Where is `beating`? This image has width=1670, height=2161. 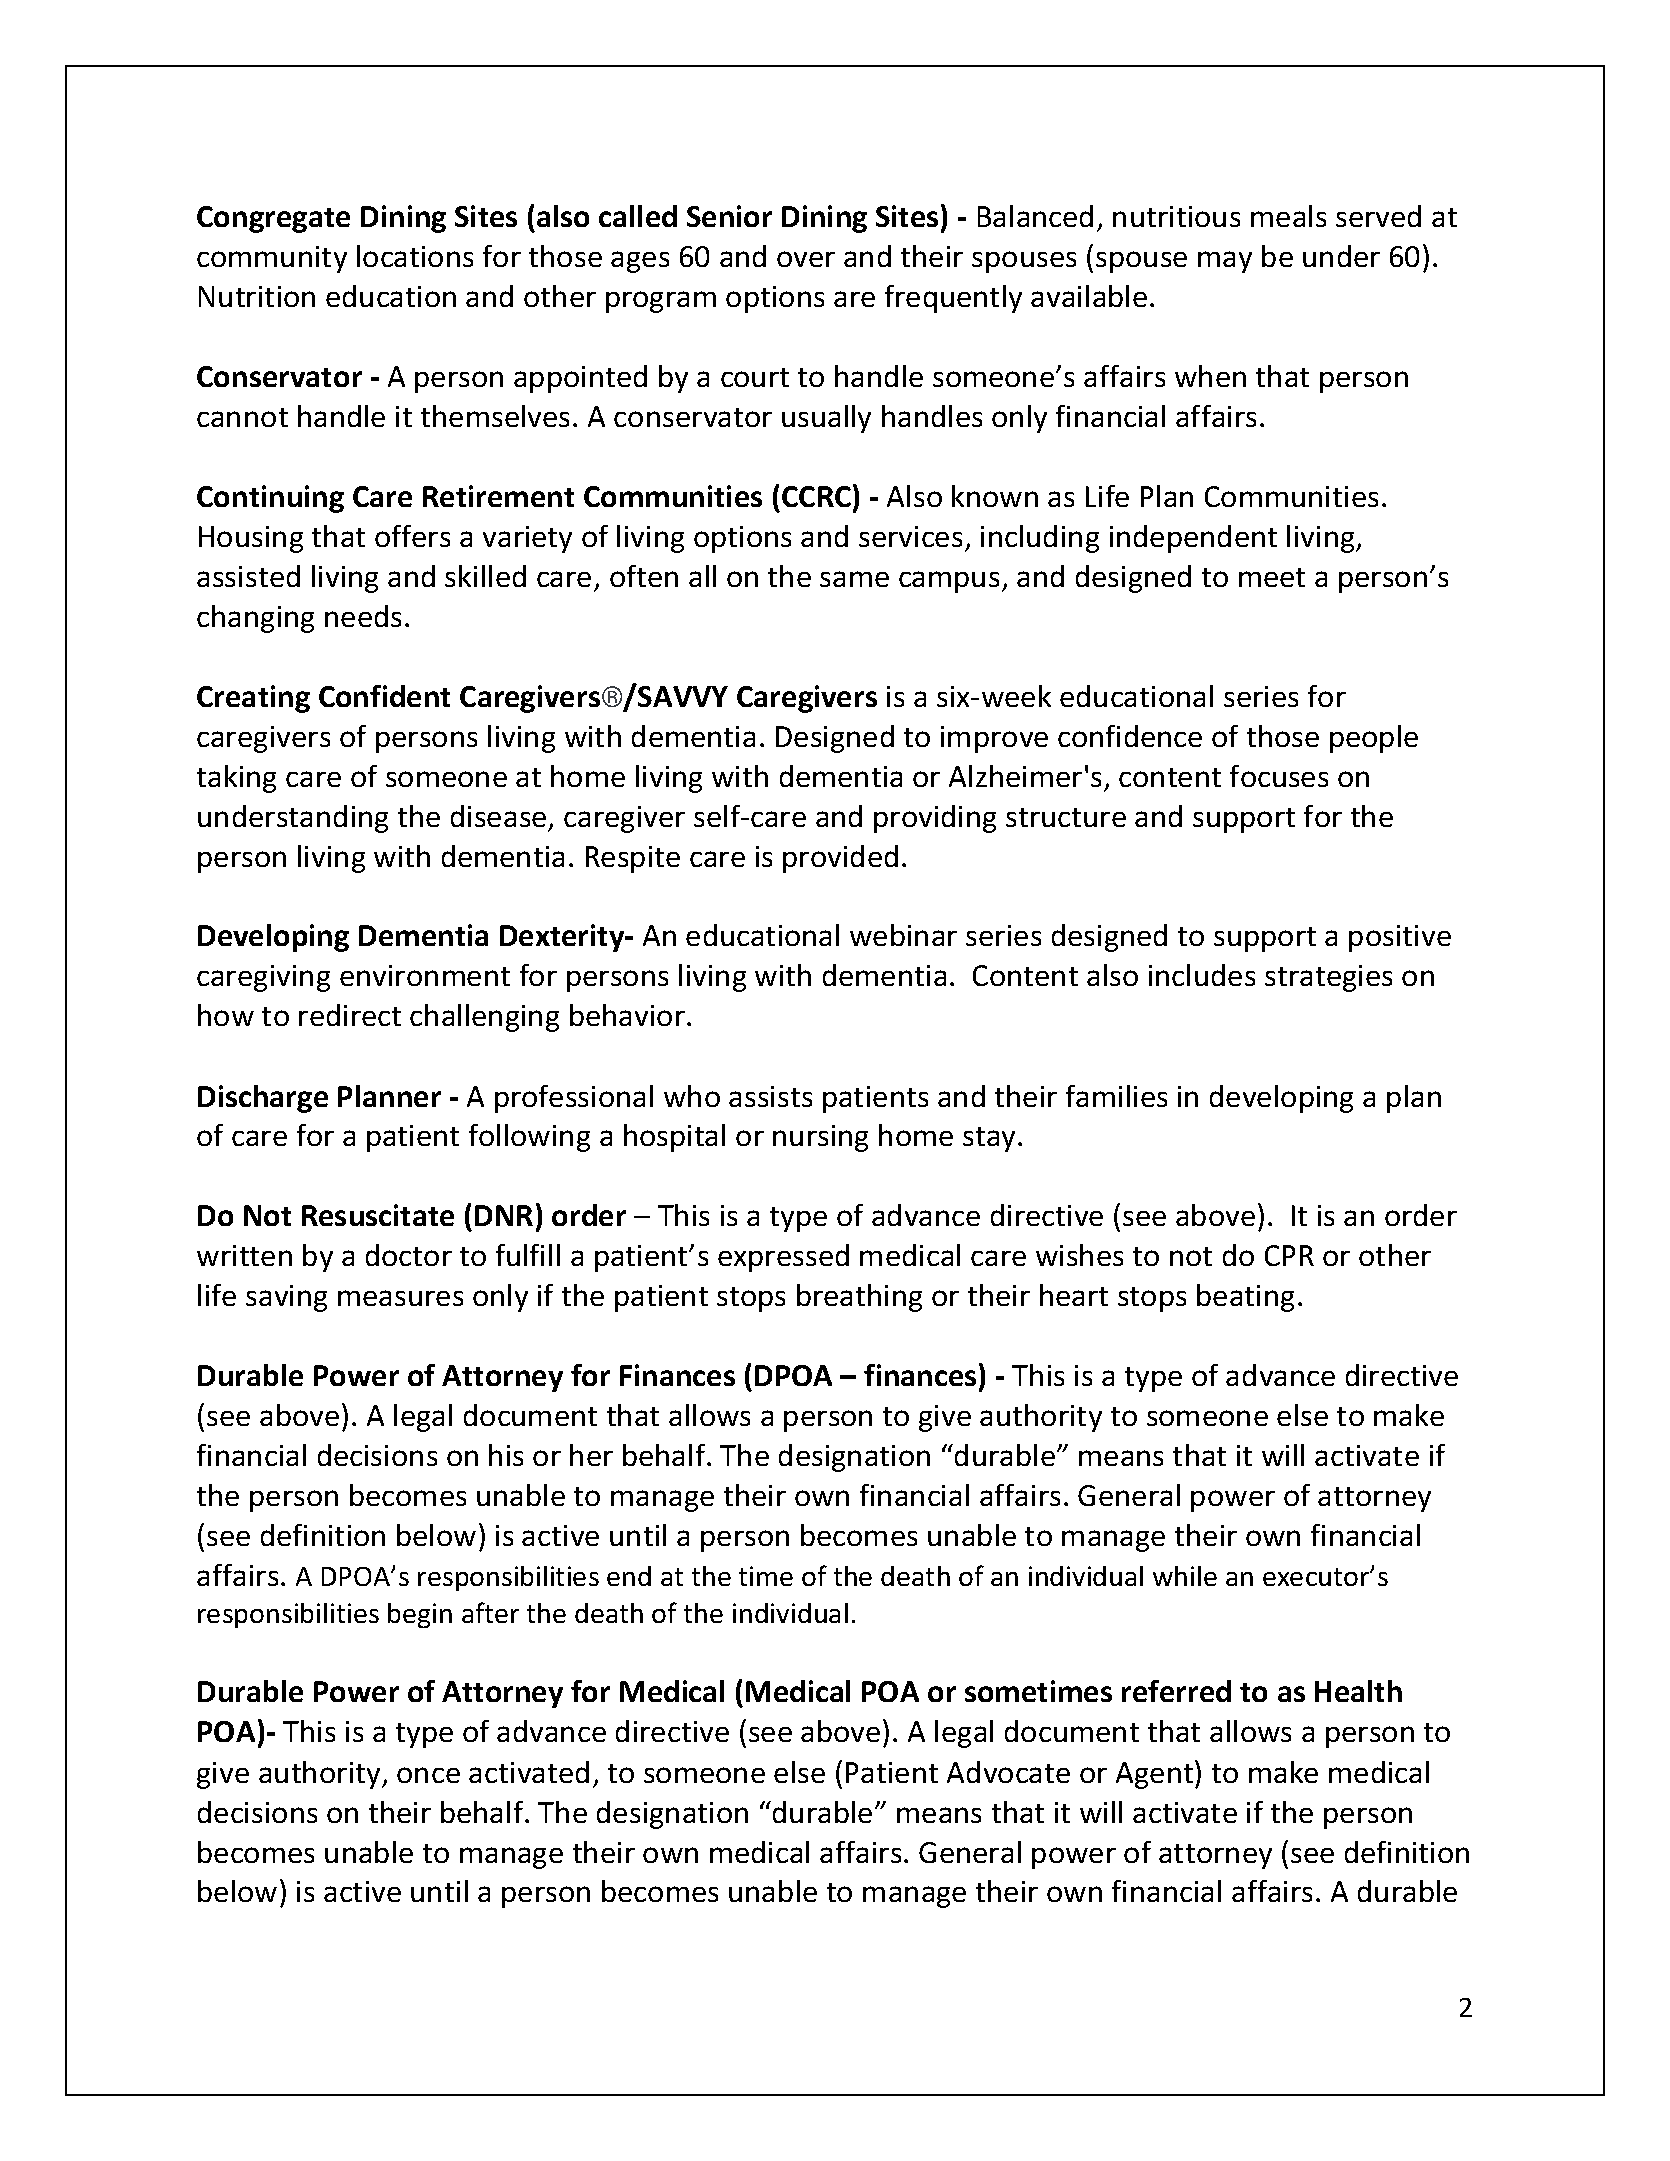
beating is located at coordinates (1245, 1298).
